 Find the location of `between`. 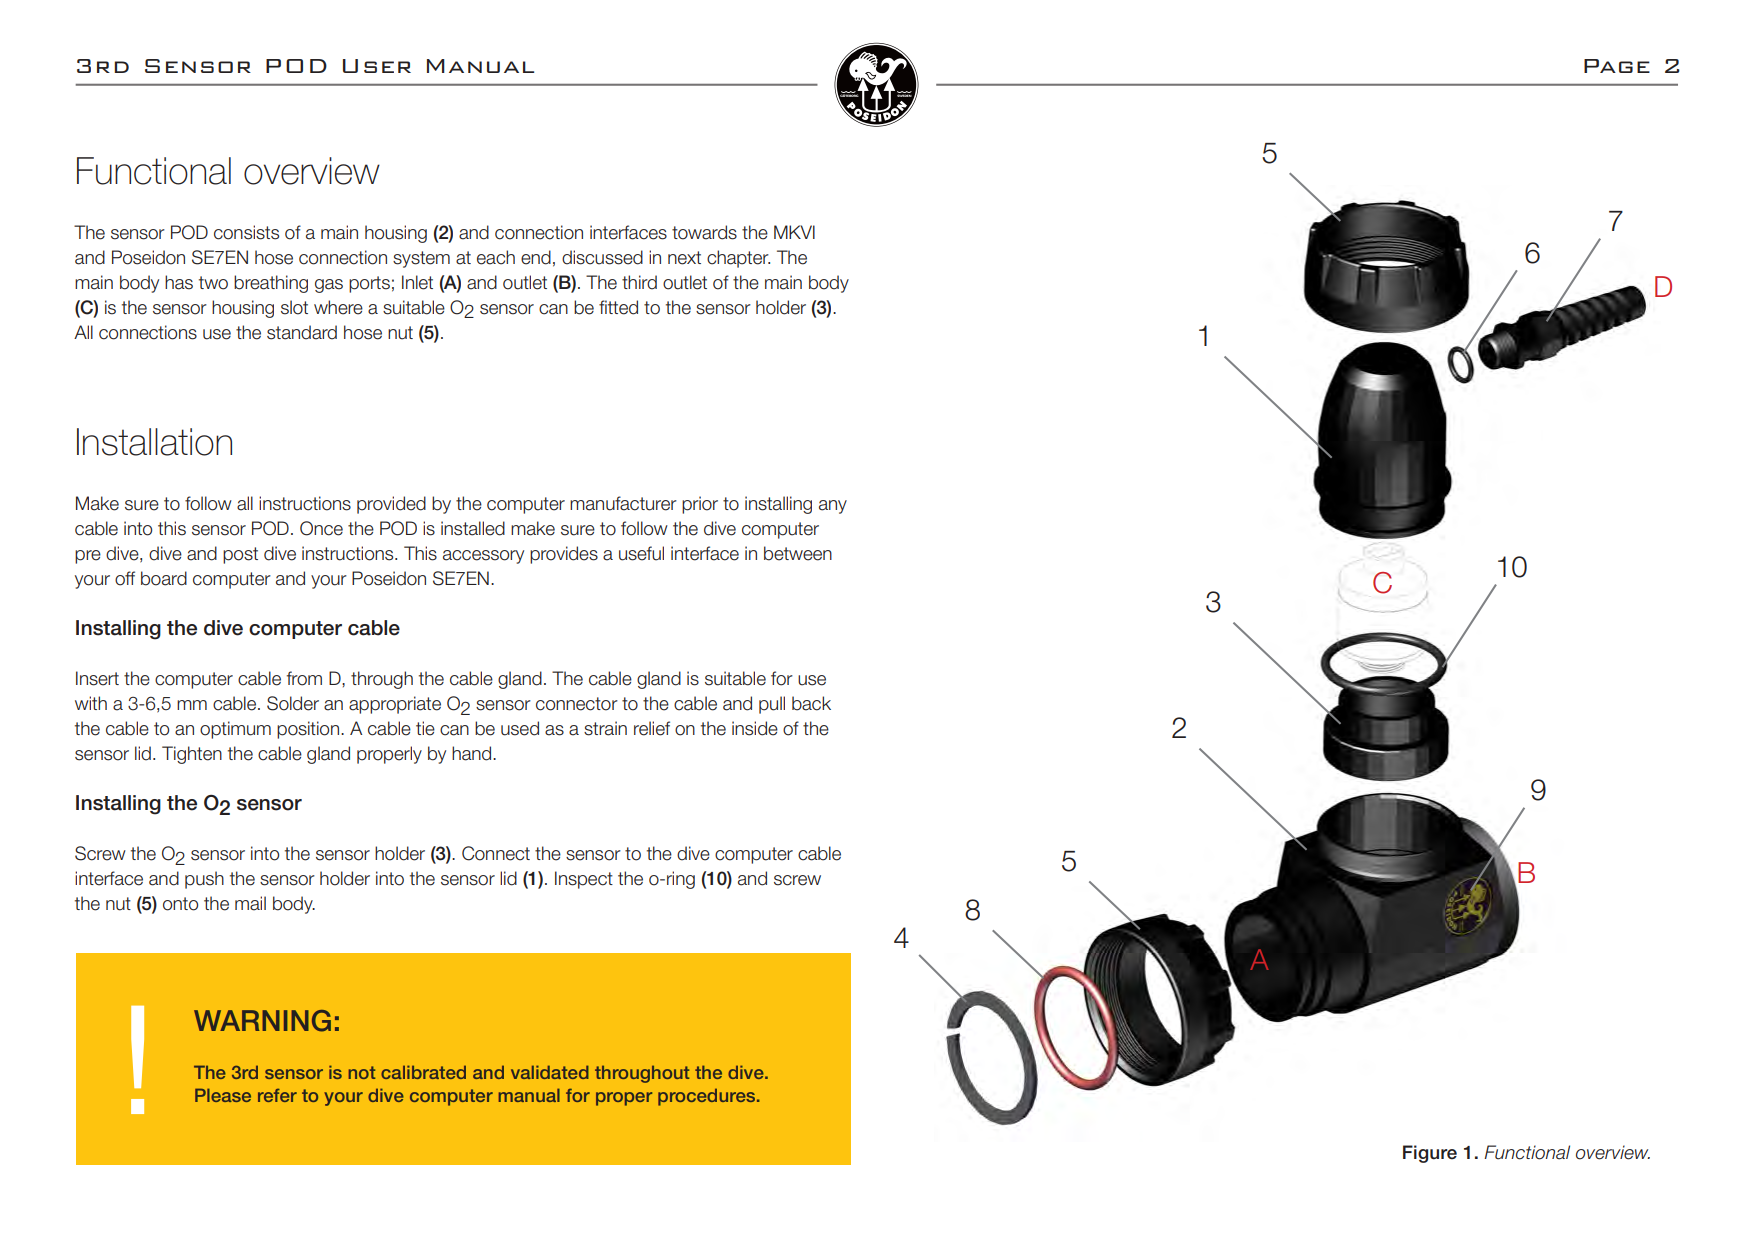

between is located at coordinates (798, 553).
